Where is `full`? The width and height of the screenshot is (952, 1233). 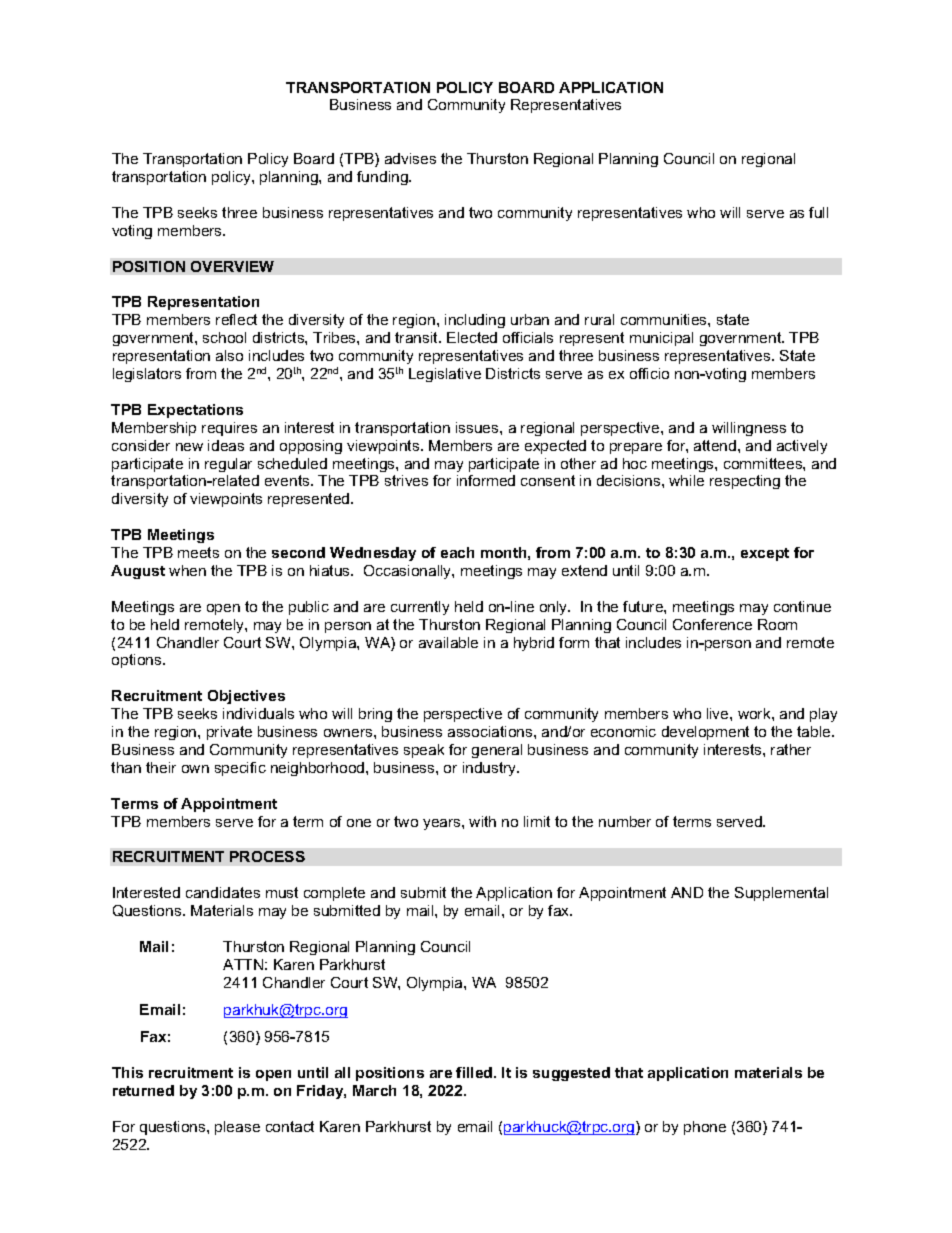 full is located at coordinates (818, 212).
